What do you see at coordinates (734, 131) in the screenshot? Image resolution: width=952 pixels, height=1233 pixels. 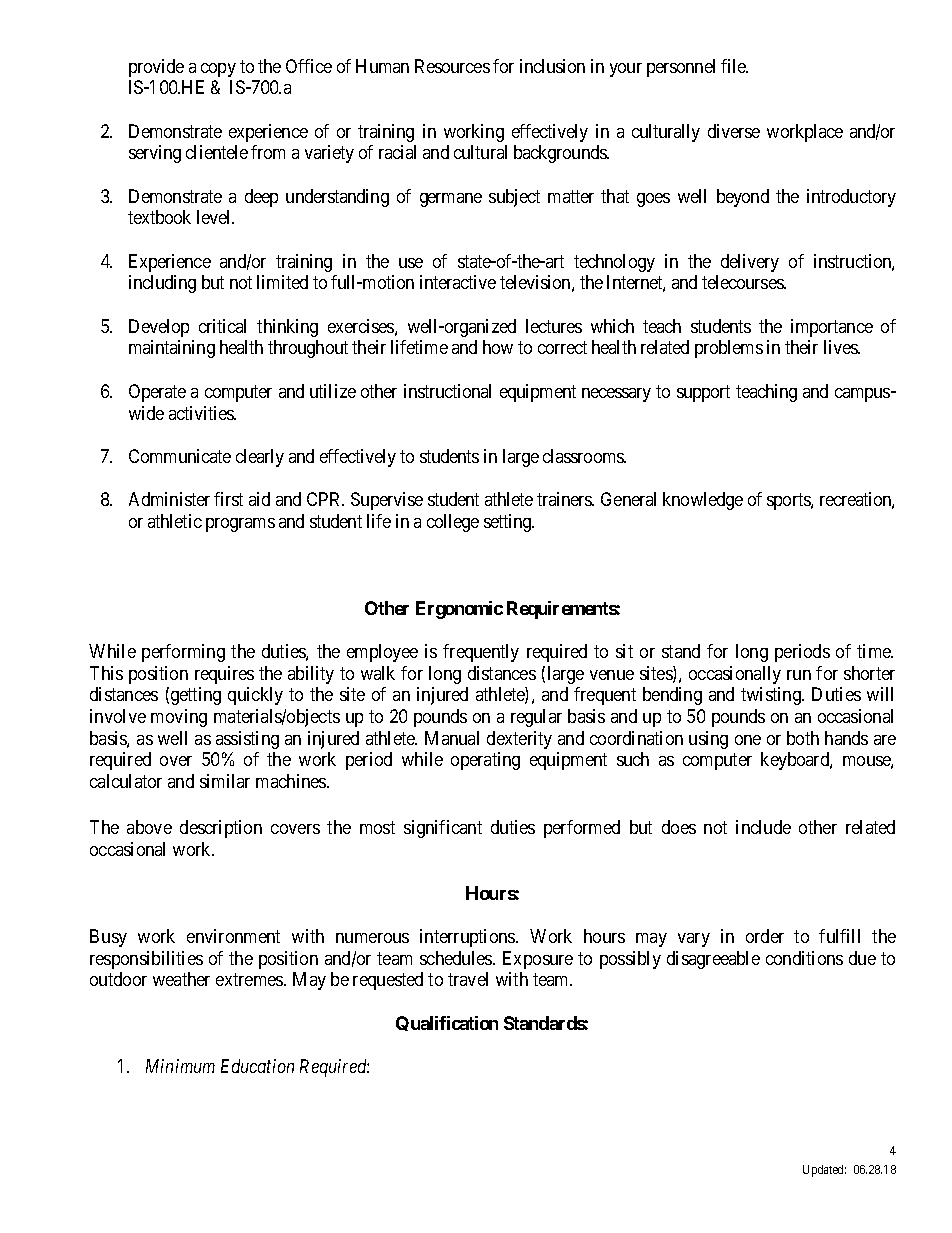 I see `diverse` at bounding box center [734, 131].
